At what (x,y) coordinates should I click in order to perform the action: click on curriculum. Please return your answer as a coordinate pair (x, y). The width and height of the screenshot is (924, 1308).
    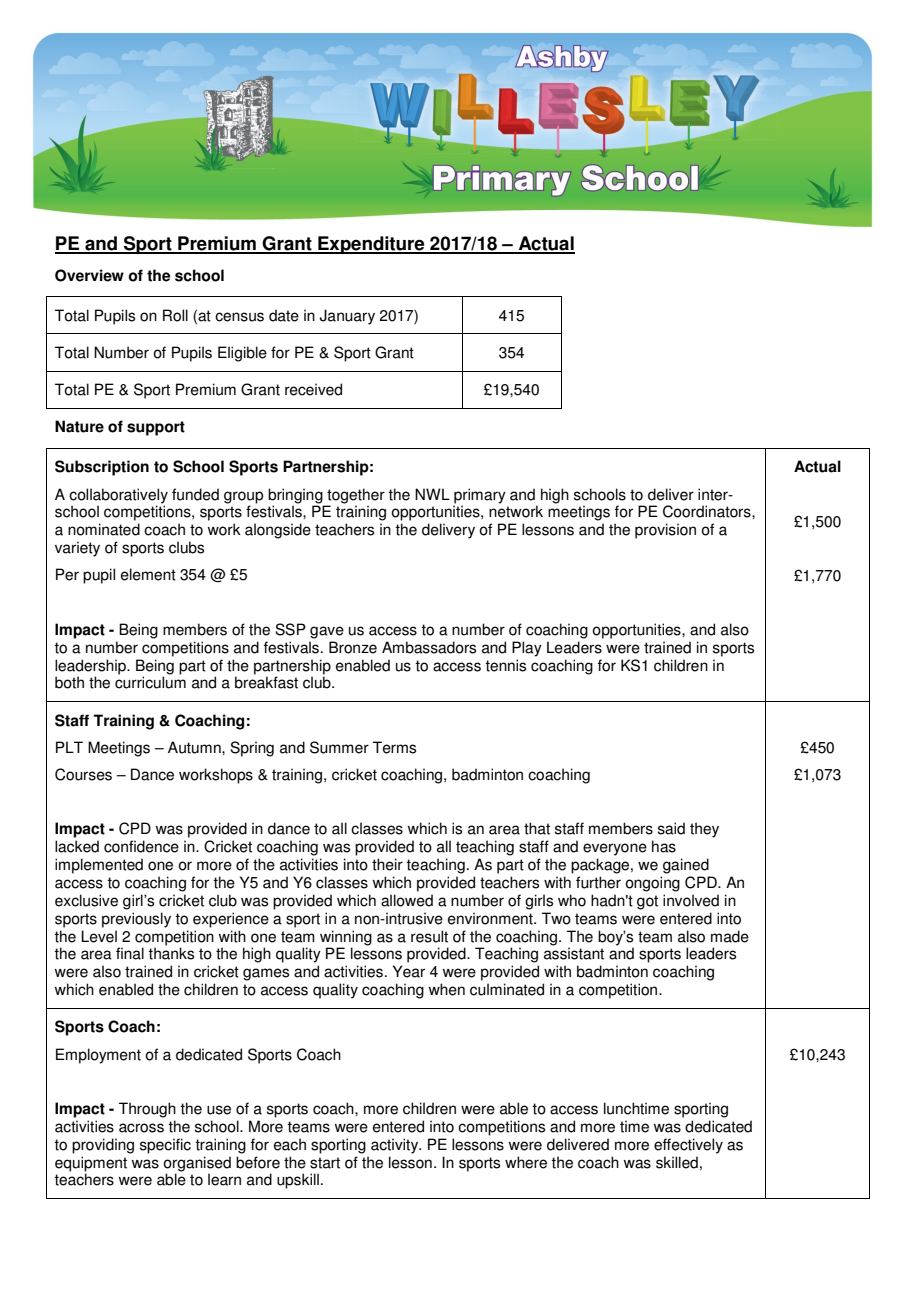
    Looking at the image, I should click on (150, 682).
